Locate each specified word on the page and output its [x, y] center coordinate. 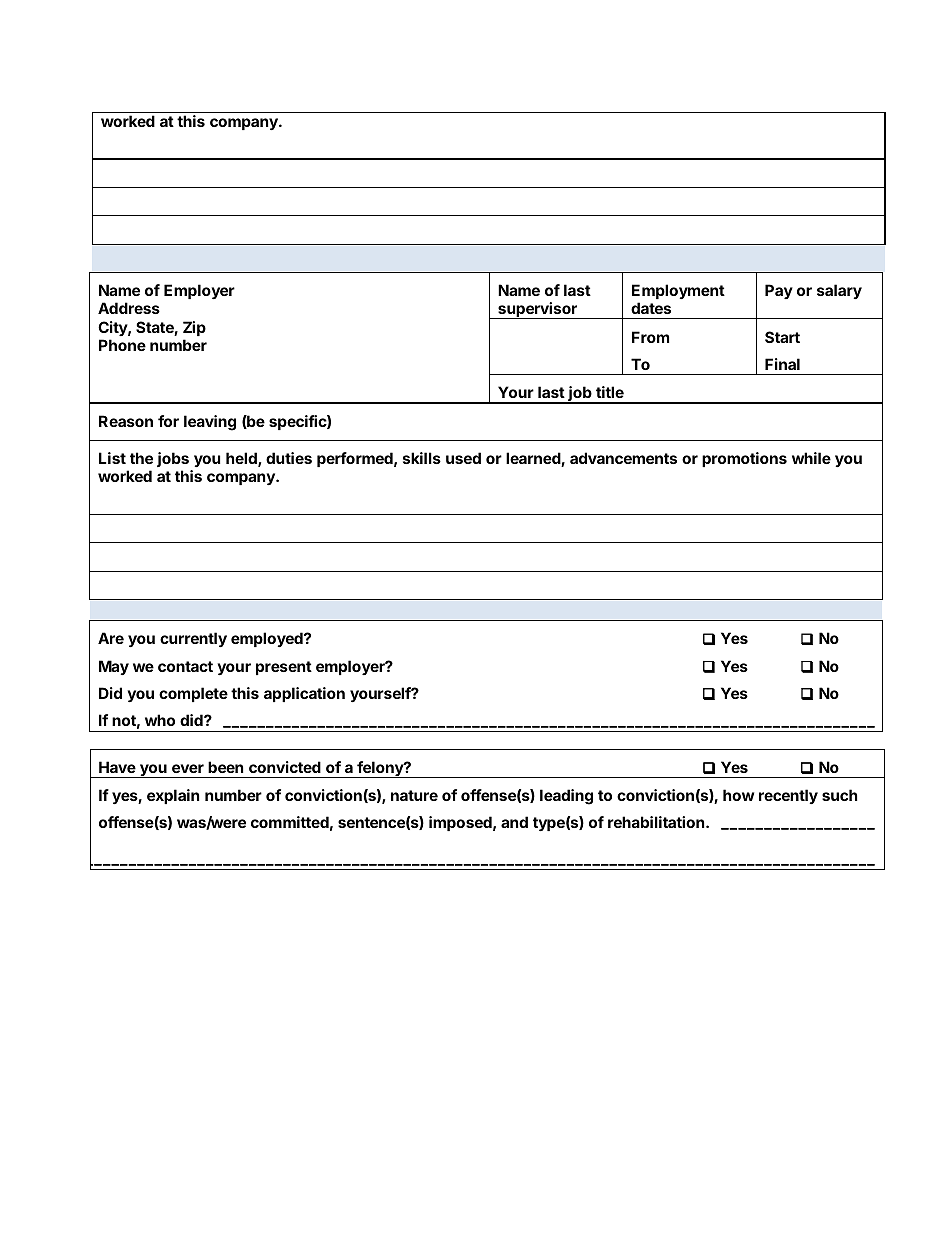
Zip [194, 328]
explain [173, 796]
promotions [744, 459]
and [514, 822]
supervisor [537, 310]
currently [193, 639]
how [738, 795]
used [463, 458]
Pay [779, 291]
